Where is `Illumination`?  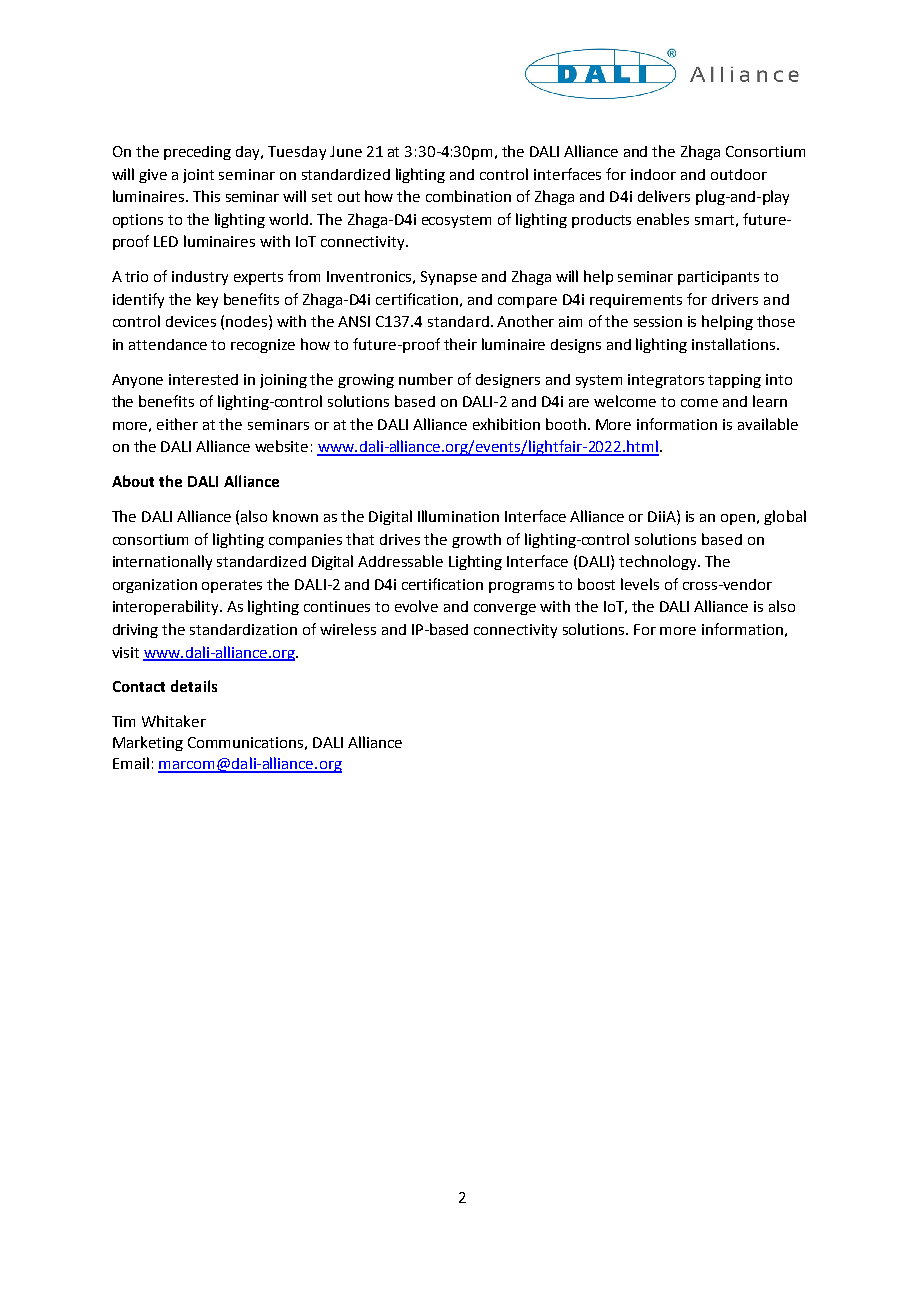 Illumination is located at coordinates (458, 516).
